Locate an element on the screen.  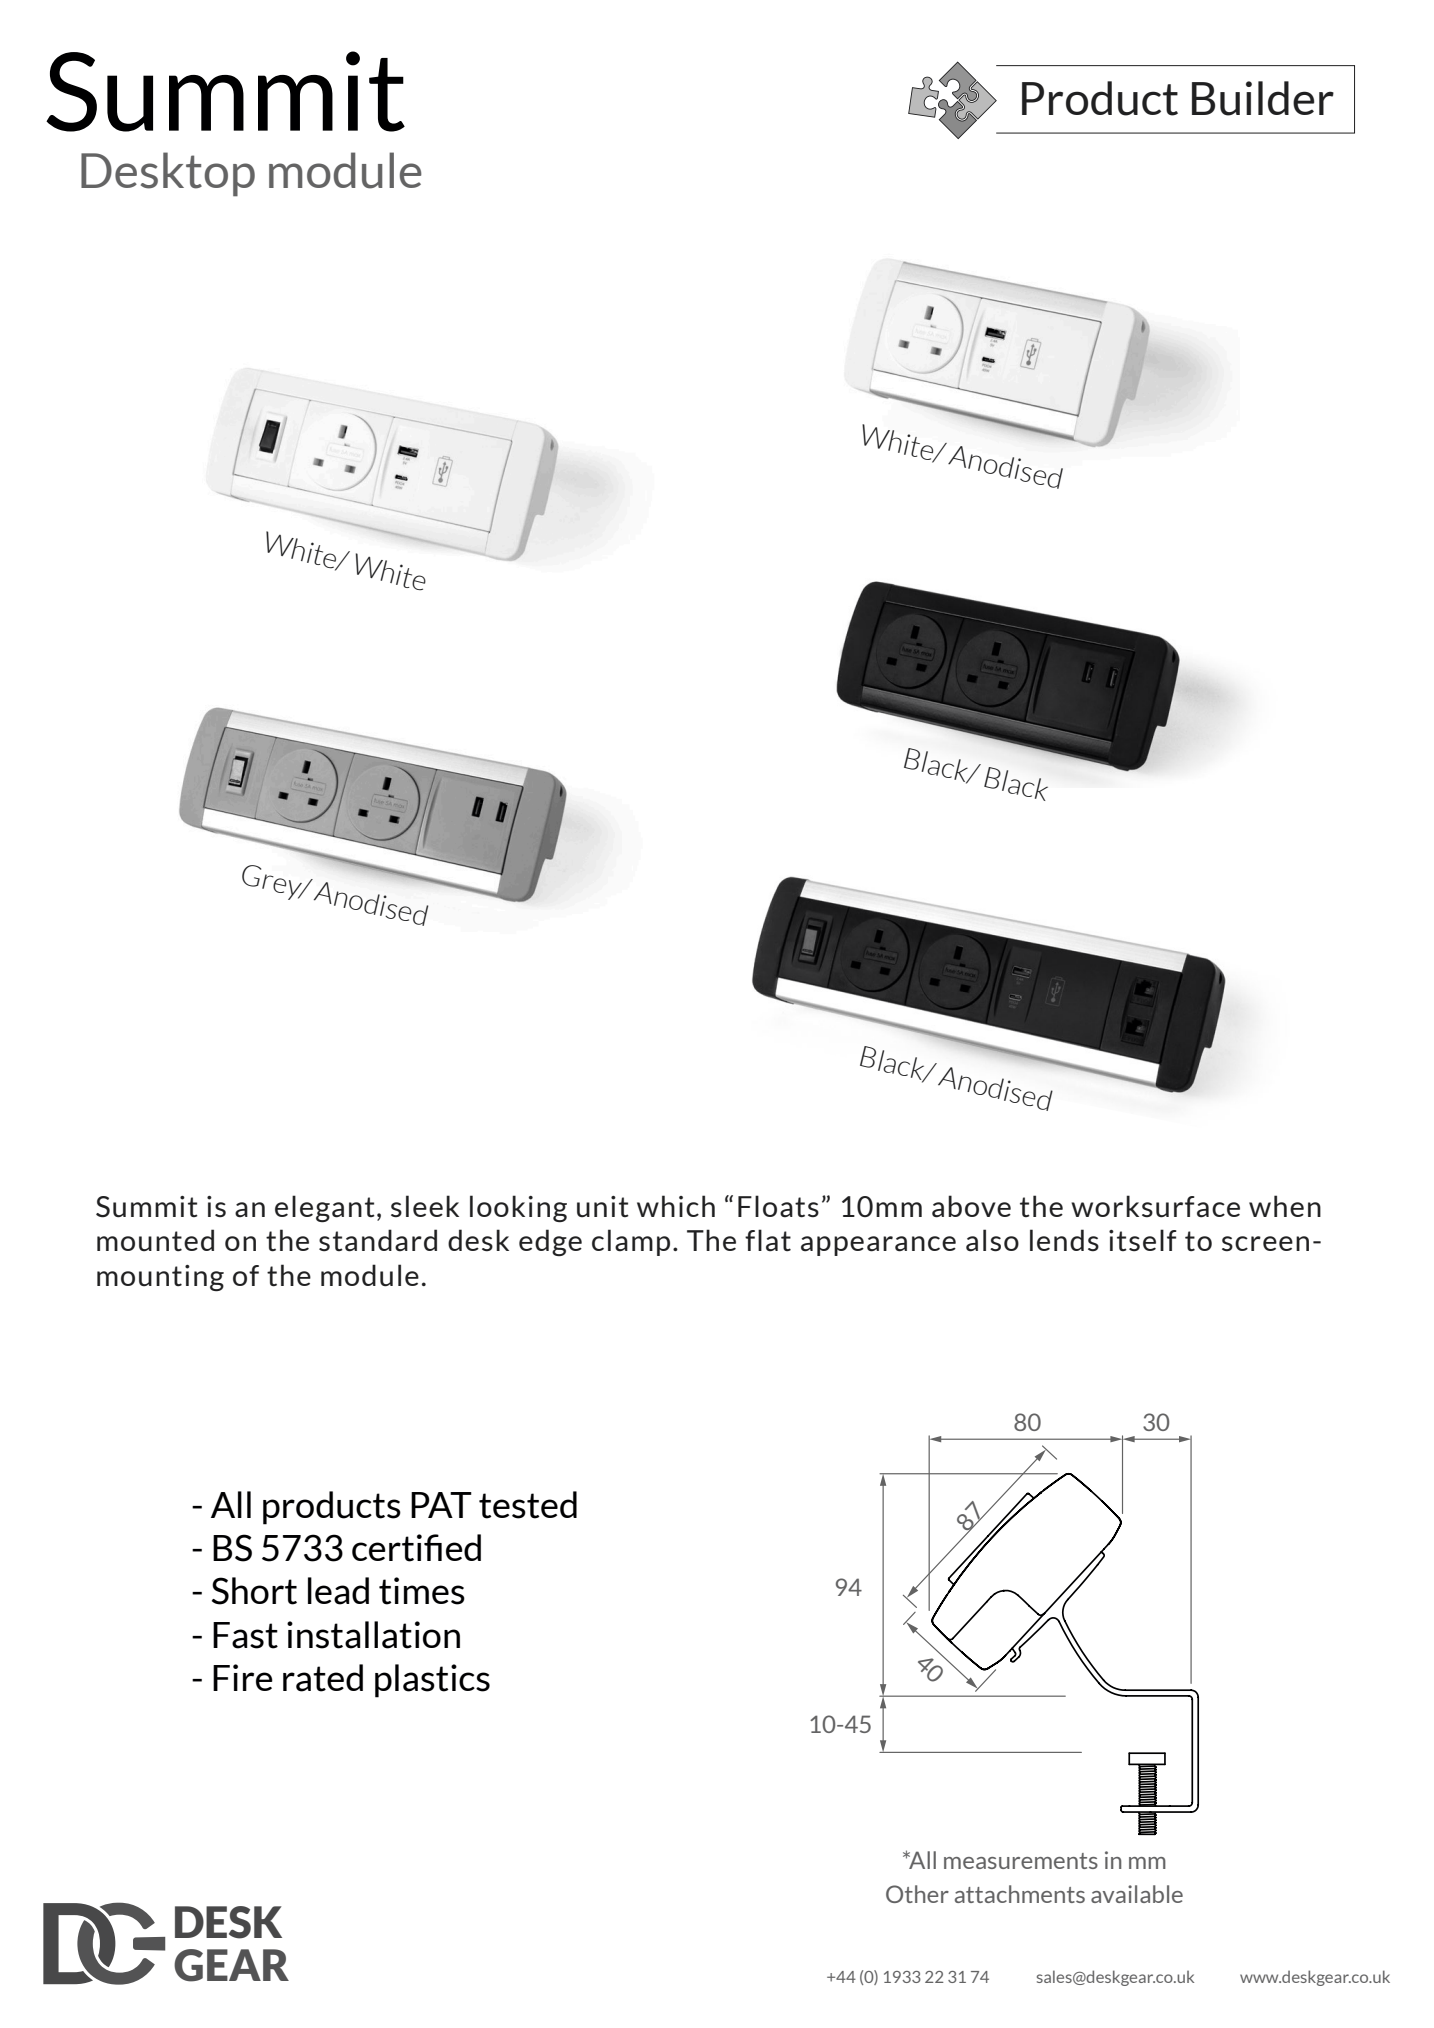
Floats is located at coordinates (778, 1206).
